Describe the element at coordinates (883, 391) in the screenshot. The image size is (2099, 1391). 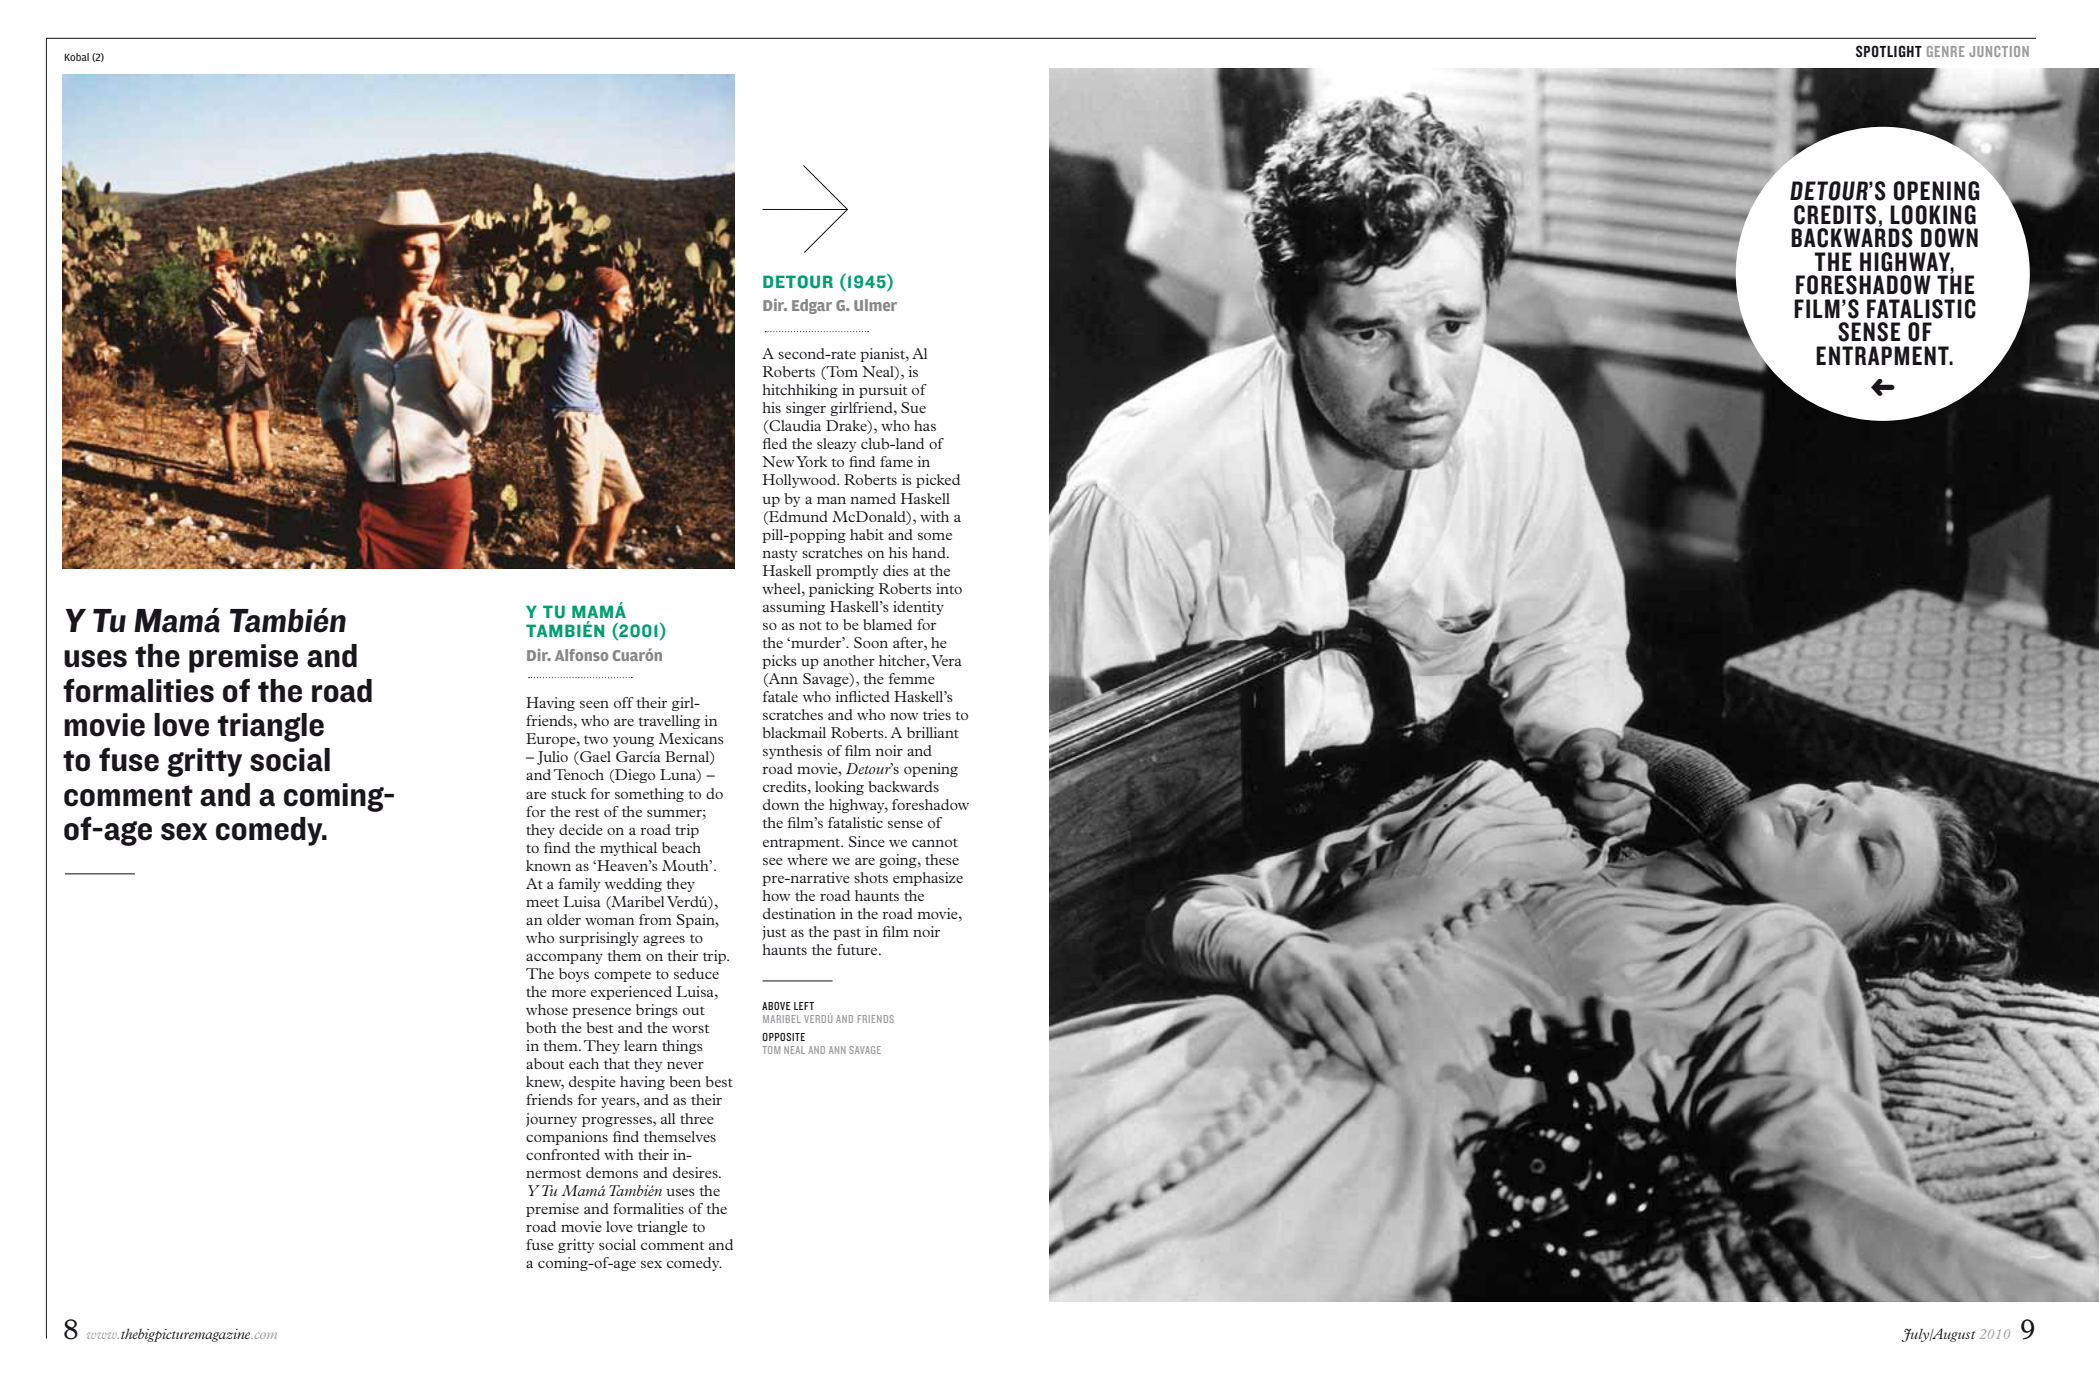
I see `pursuit` at that location.
